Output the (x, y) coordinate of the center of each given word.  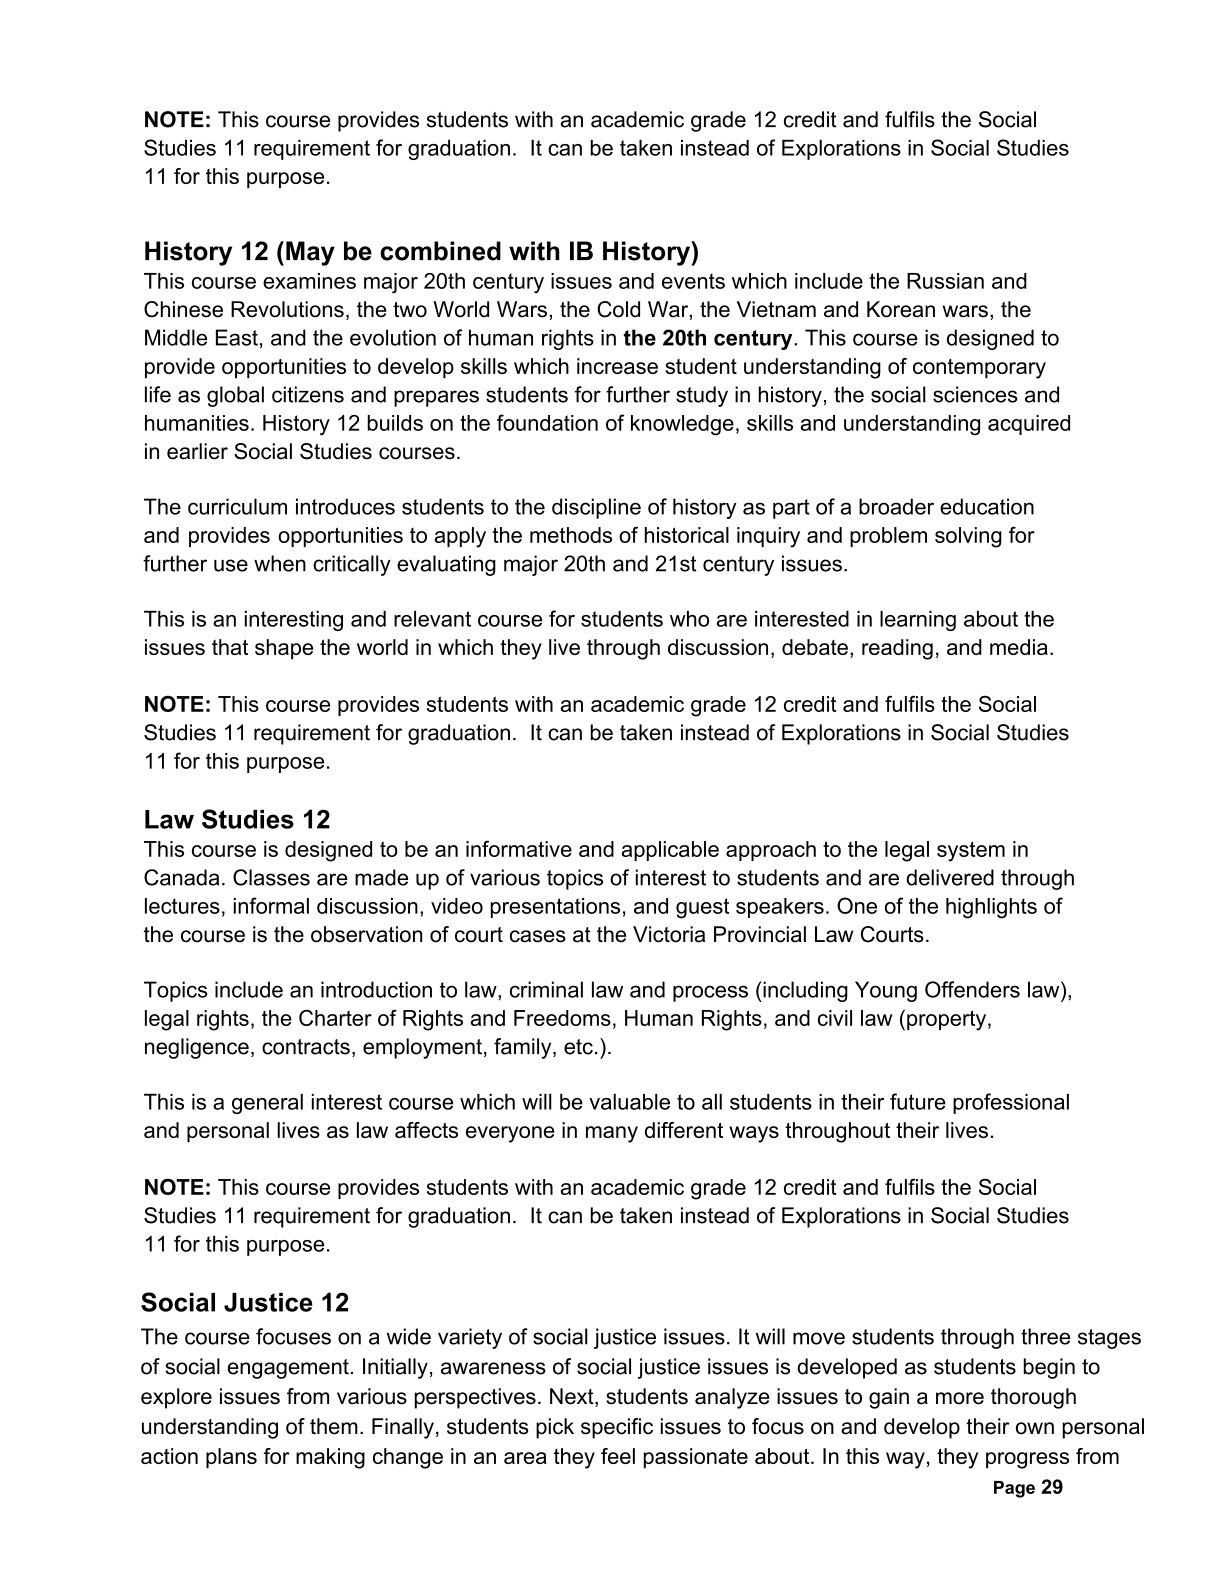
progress (1027, 1460)
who (689, 618)
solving (968, 537)
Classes (271, 877)
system (971, 851)
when (280, 563)
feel (618, 1456)
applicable (670, 851)
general (267, 1103)
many (612, 1134)
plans (231, 1458)
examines (309, 281)
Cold (618, 309)
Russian (945, 281)
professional (1011, 1103)
